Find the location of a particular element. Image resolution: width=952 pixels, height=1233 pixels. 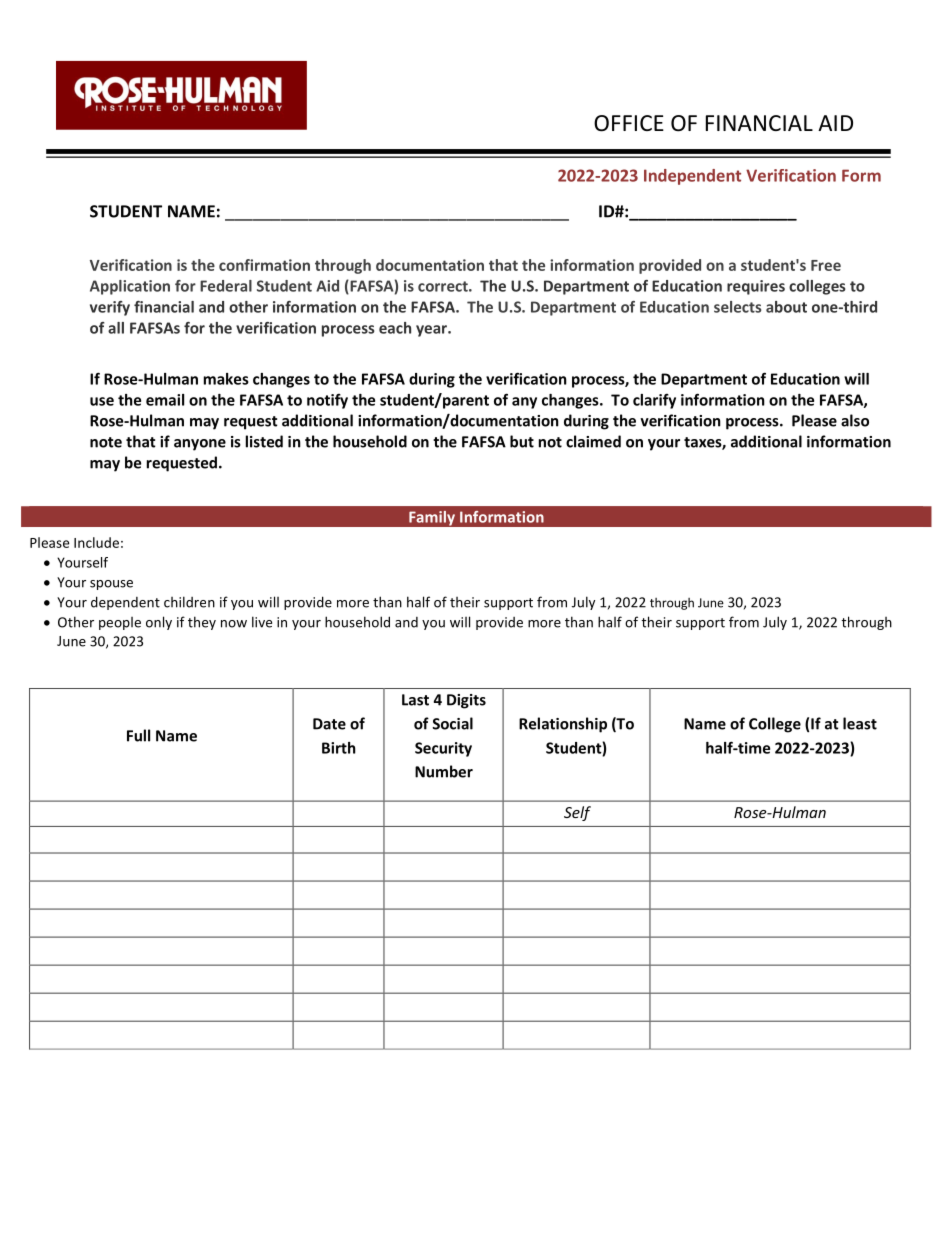

requires is located at coordinates (756, 287).
